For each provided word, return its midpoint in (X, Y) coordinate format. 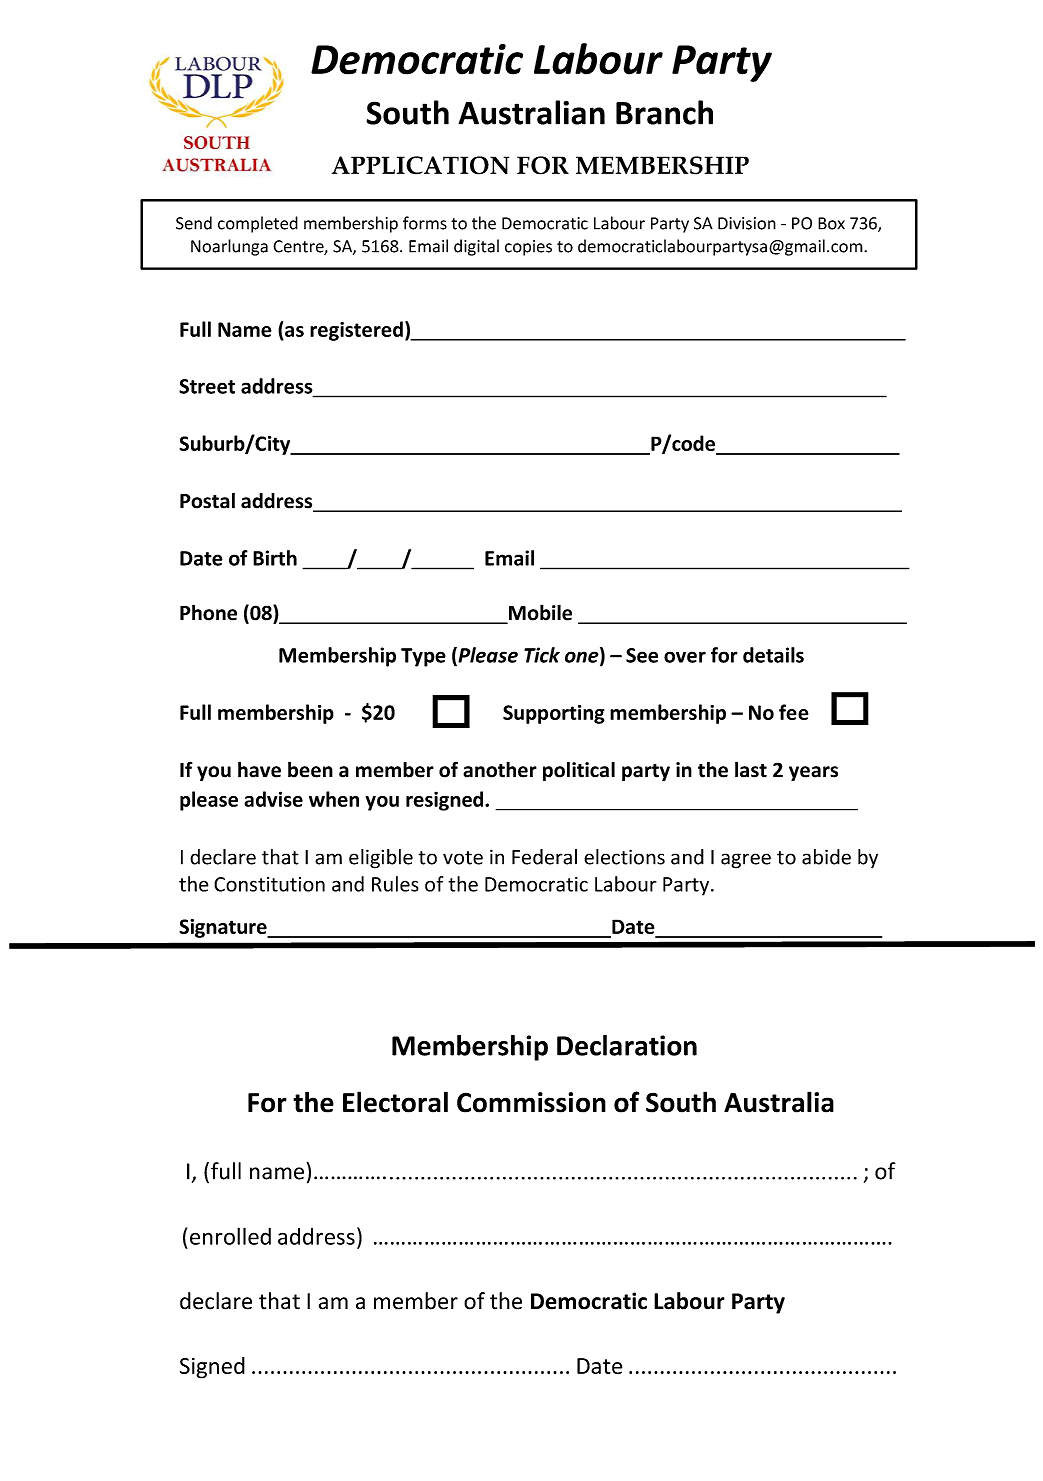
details (773, 655)
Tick (542, 655)
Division (747, 223)
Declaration (627, 1045)
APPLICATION (420, 165)
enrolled (230, 1236)
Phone (208, 612)
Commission (531, 1102)
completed (258, 224)
